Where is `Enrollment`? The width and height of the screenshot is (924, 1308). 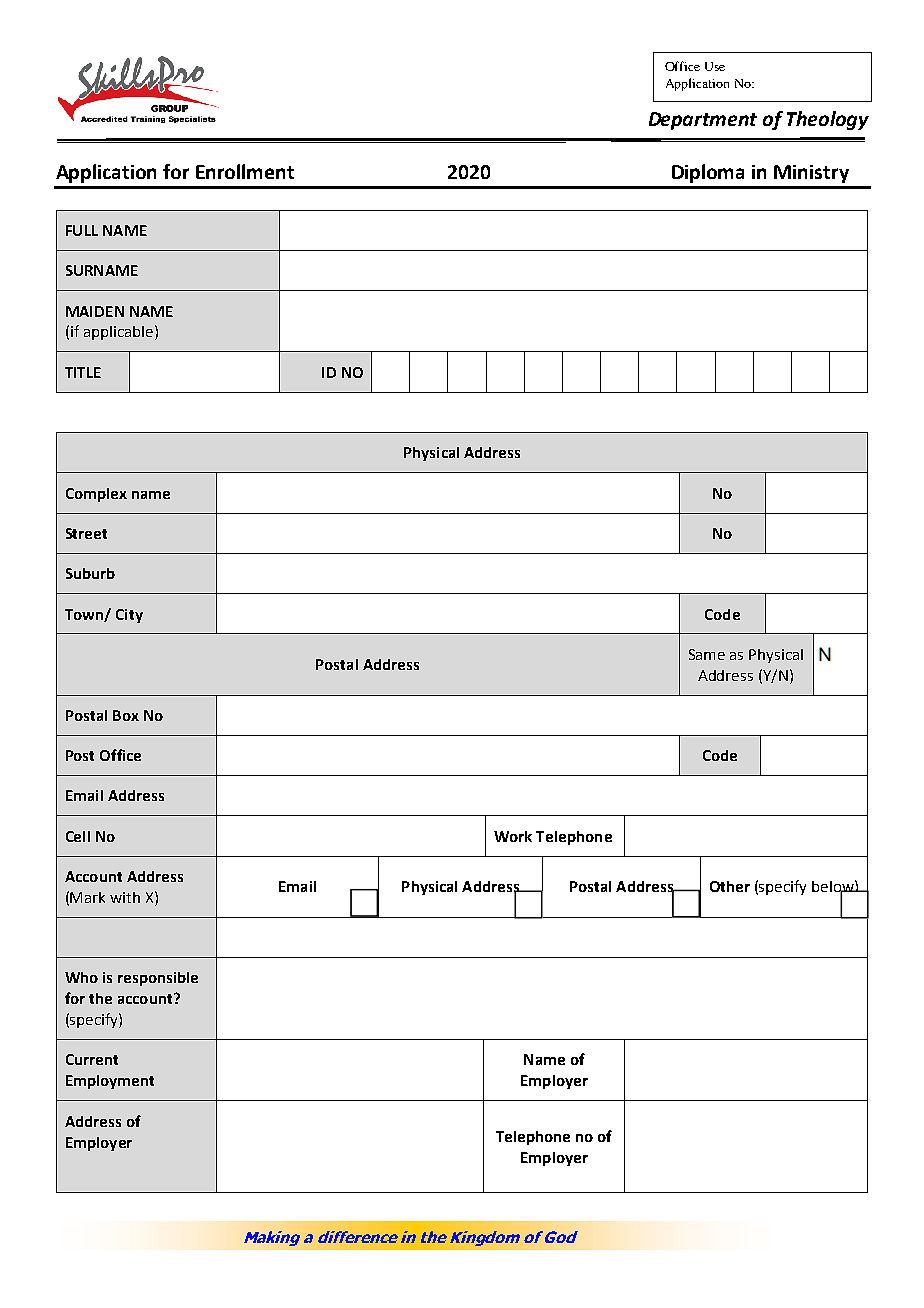 Enrollment is located at coordinates (245, 171).
